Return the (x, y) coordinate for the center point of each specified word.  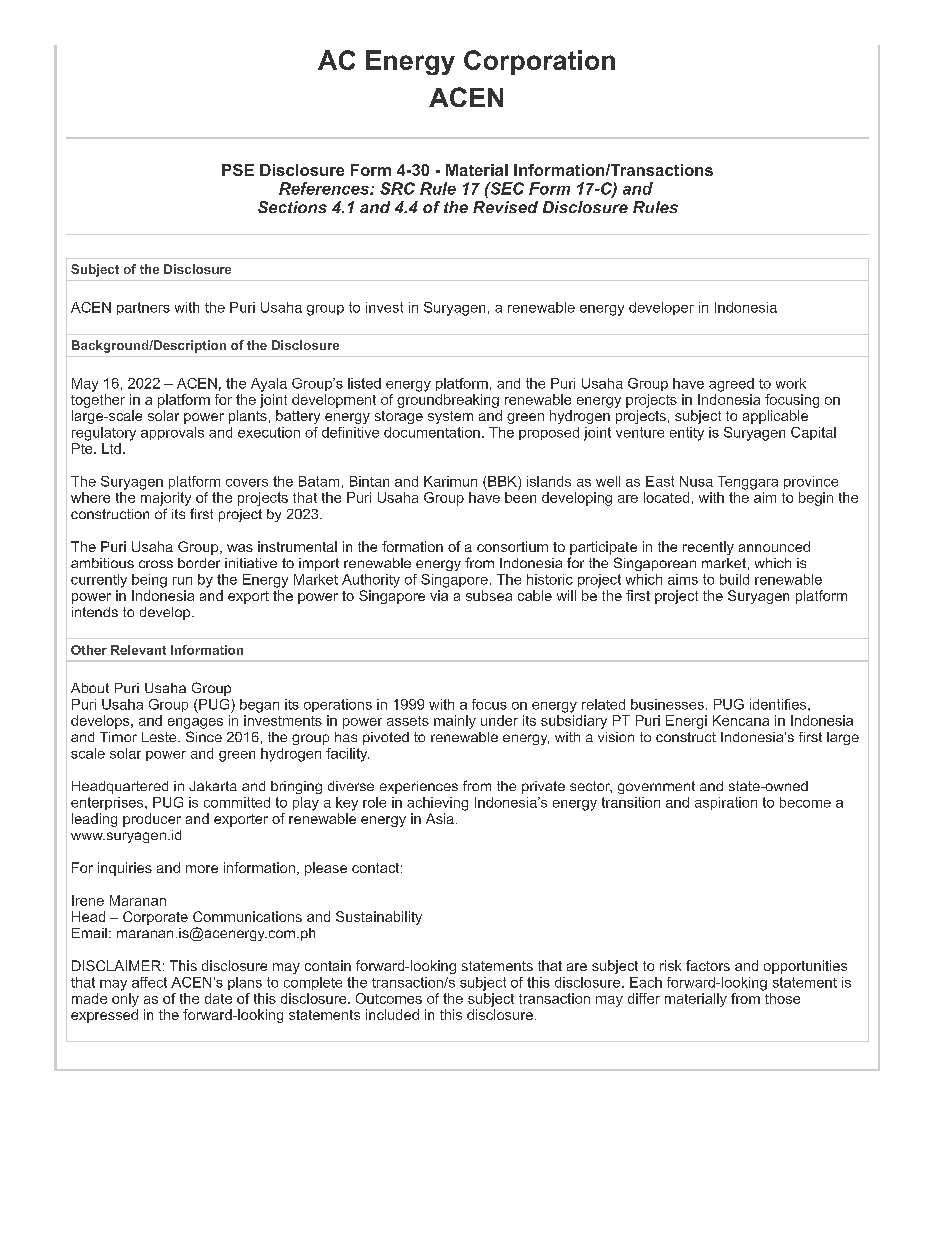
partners (143, 308)
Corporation (539, 62)
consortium (512, 546)
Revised (505, 207)
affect (149, 982)
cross (156, 564)
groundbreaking (448, 401)
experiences (419, 787)
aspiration (726, 803)
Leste (160, 737)
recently (708, 548)
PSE (238, 170)
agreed (731, 385)
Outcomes (389, 998)
